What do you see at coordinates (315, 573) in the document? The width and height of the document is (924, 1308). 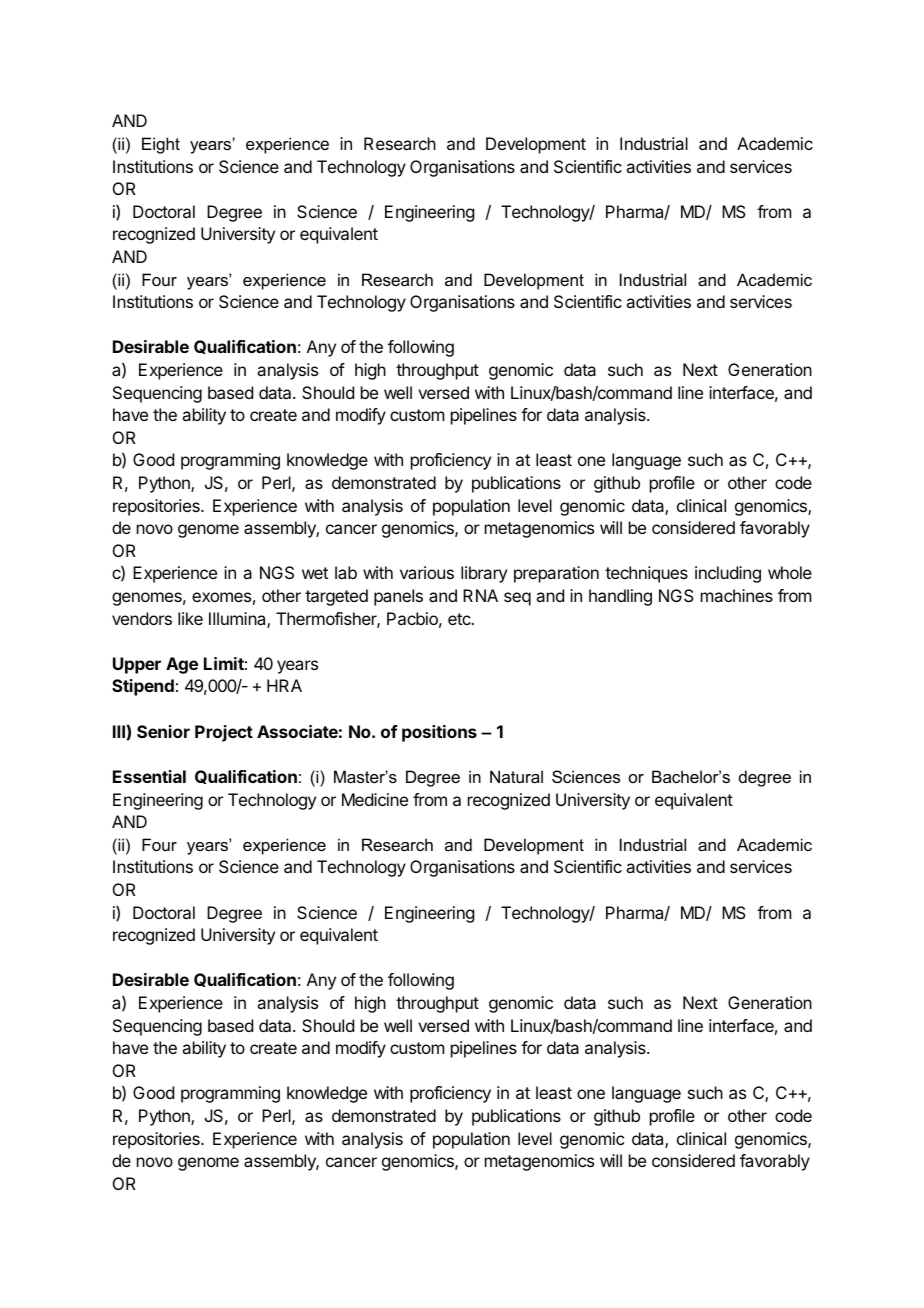 I see `wet` at bounding box center [315, 573].
